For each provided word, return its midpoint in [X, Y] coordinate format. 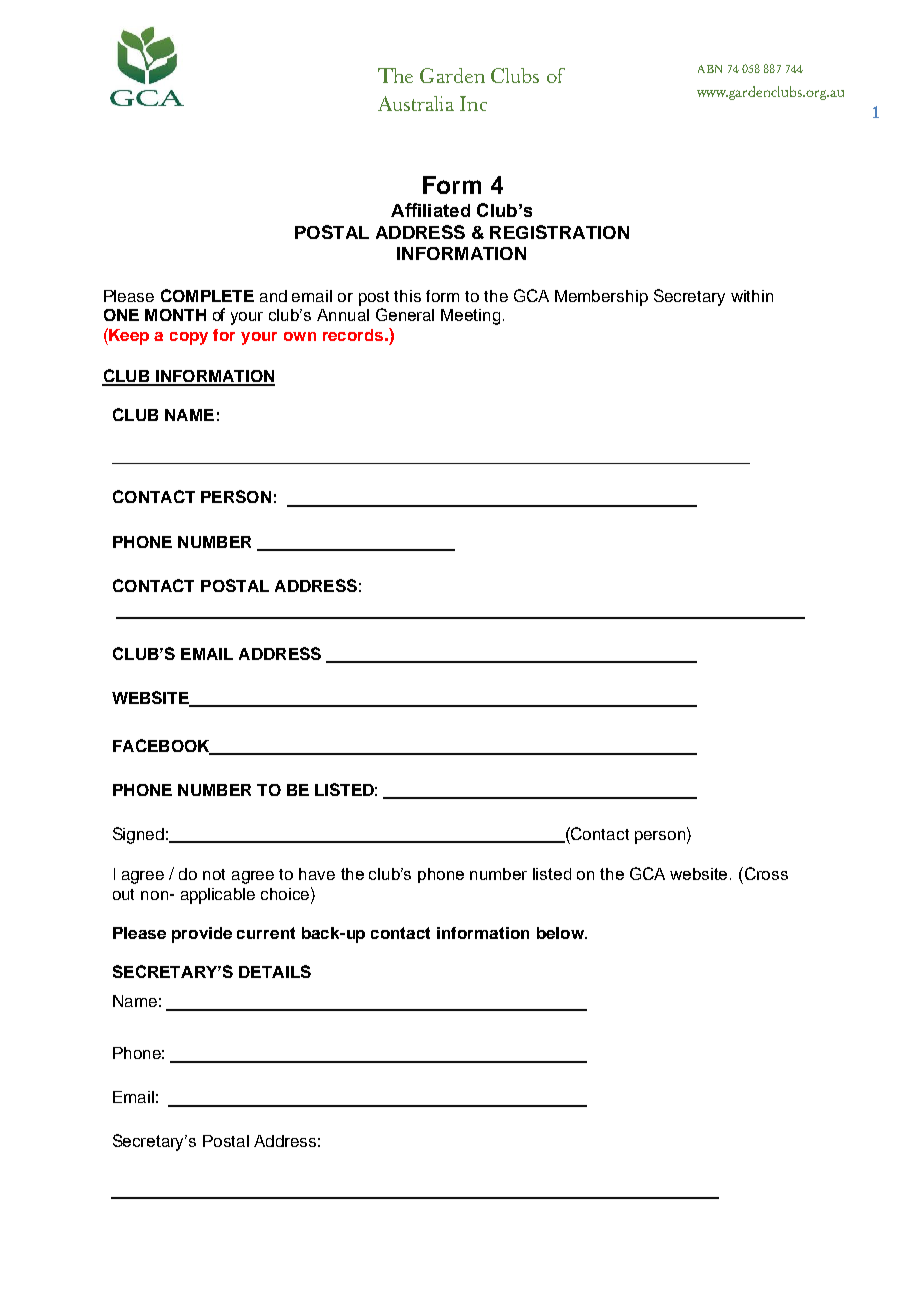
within [752, 296]
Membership [601, 298]
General [405, 314]
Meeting [470, 317]
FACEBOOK [162, 746]
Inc [473, 103]
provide [202, 935]
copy [189, 338]
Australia [416, 103]
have [317, 874]
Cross [766, 873]
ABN [710, 69]
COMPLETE [207, 295]
